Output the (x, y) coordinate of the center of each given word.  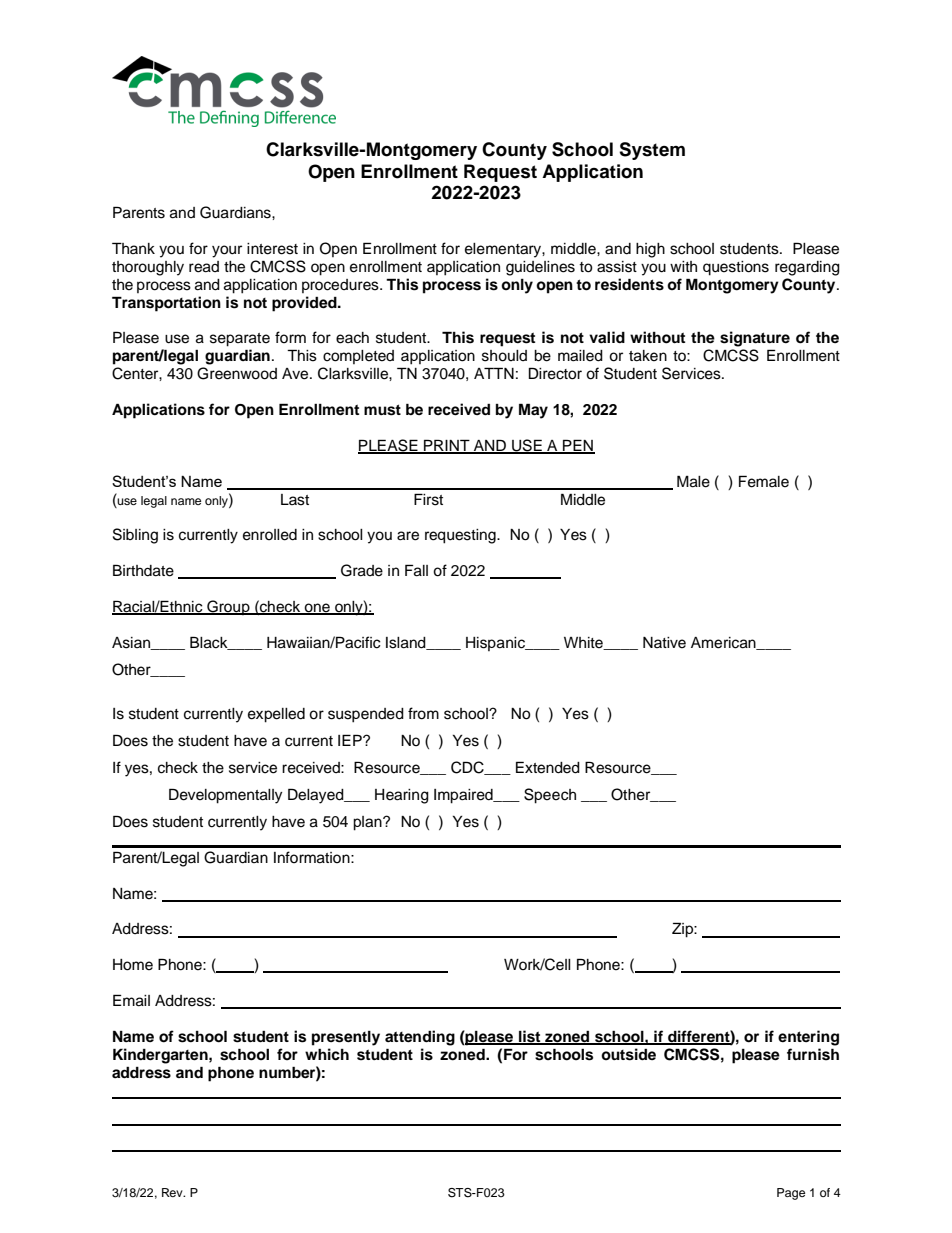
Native (664, 643)
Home (133, 965)
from (423, 713)
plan (368, 823)
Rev (173, 1192)
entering (808, 1038)
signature (755, 339)
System (652, 151)
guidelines (540, 268)
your (227, 251)
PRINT (447, 446)
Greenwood (237, 373)
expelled (276, 715)
